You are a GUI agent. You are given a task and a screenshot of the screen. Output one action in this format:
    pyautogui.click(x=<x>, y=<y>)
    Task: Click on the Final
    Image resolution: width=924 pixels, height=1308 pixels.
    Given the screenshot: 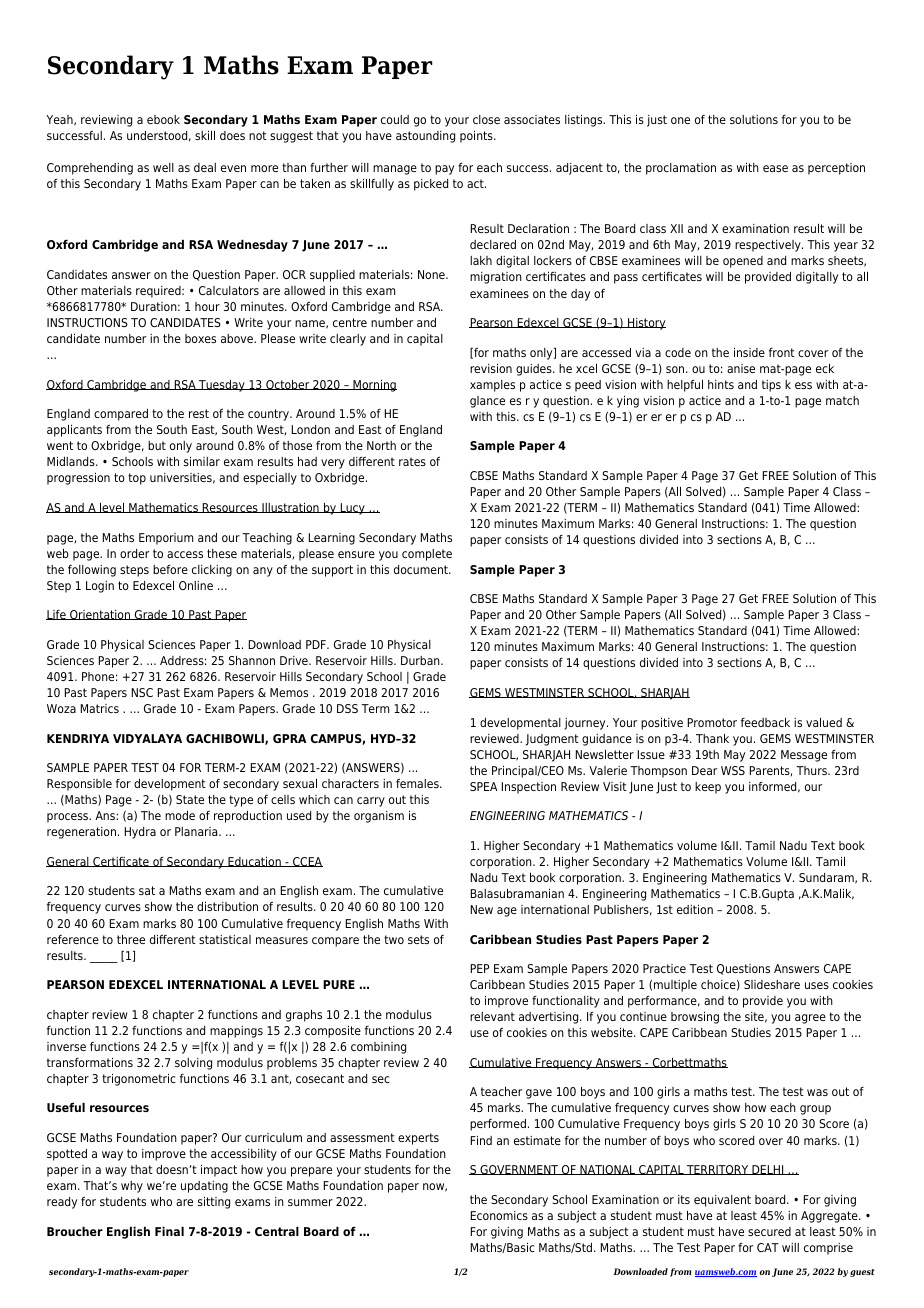 What is the action you would take?
    pyautogui.click(x=169, y=1231)
